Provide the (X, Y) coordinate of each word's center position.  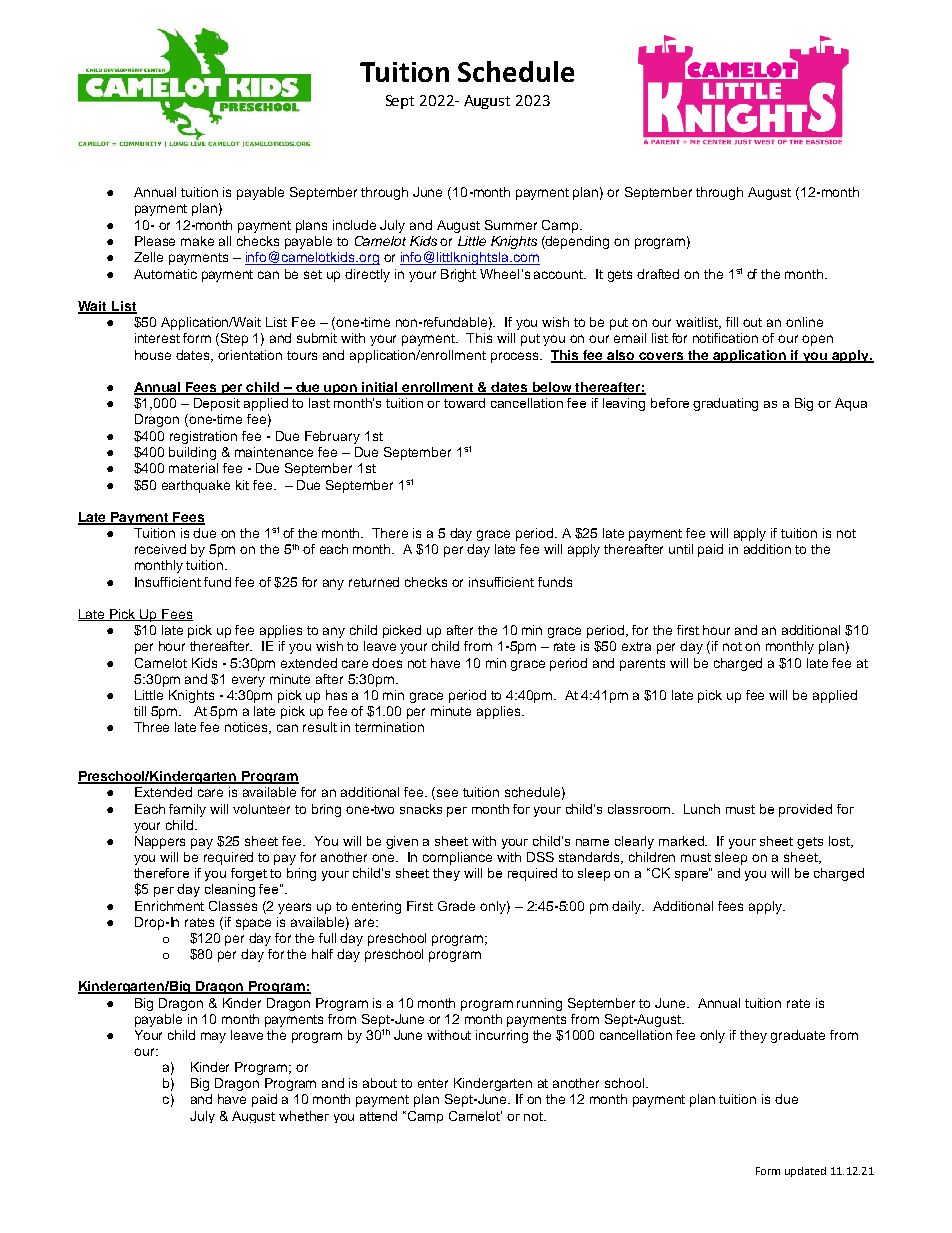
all (225, 241)
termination (389, 727)
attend (378, 1116)
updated (805, 1172)
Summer (511, 225)
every (248, 681)
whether (304, 1116)
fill (732, 322)
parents (642, 665)
